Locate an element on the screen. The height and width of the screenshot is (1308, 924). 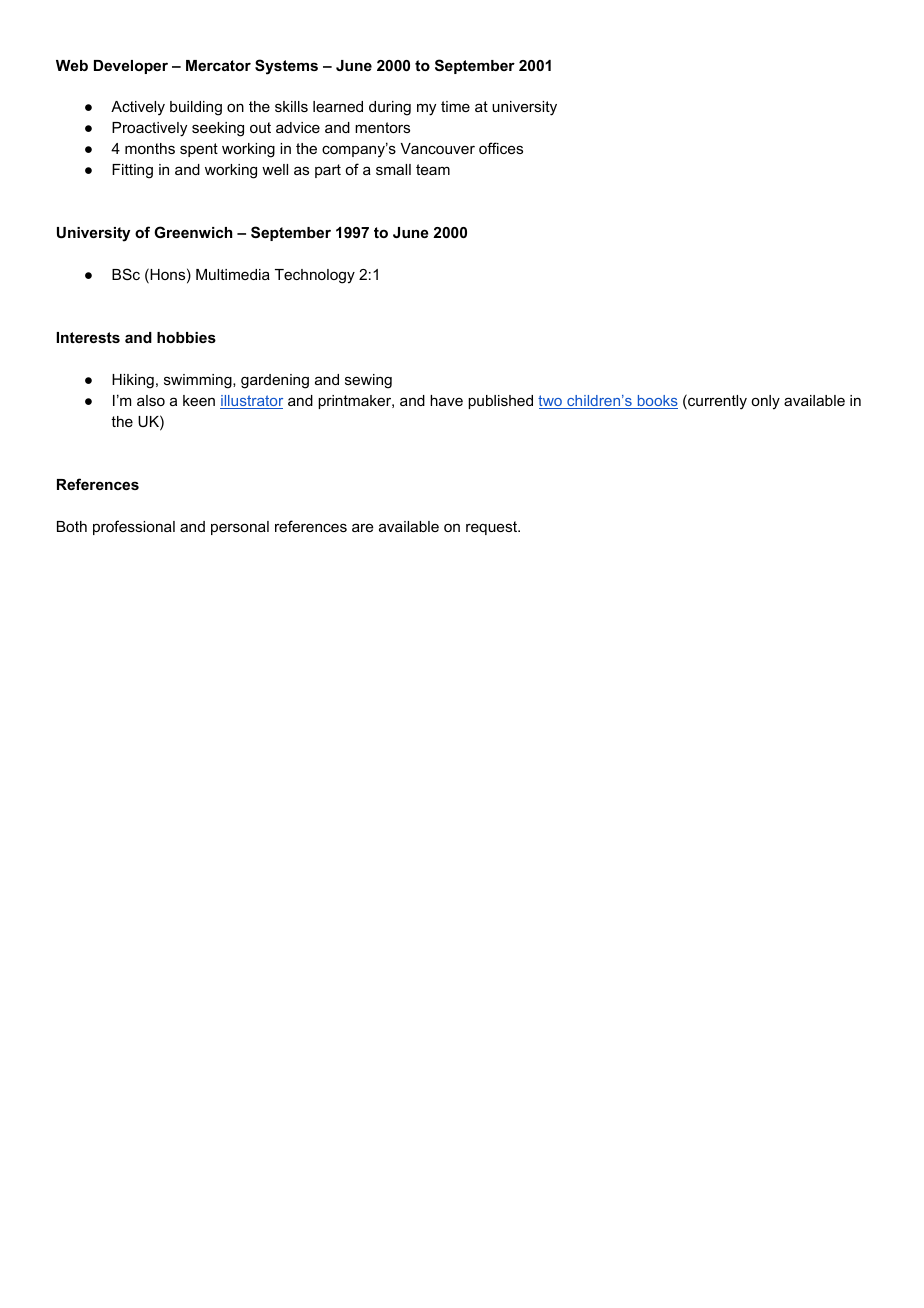
Hiking is located at coordinates (133, 381).
